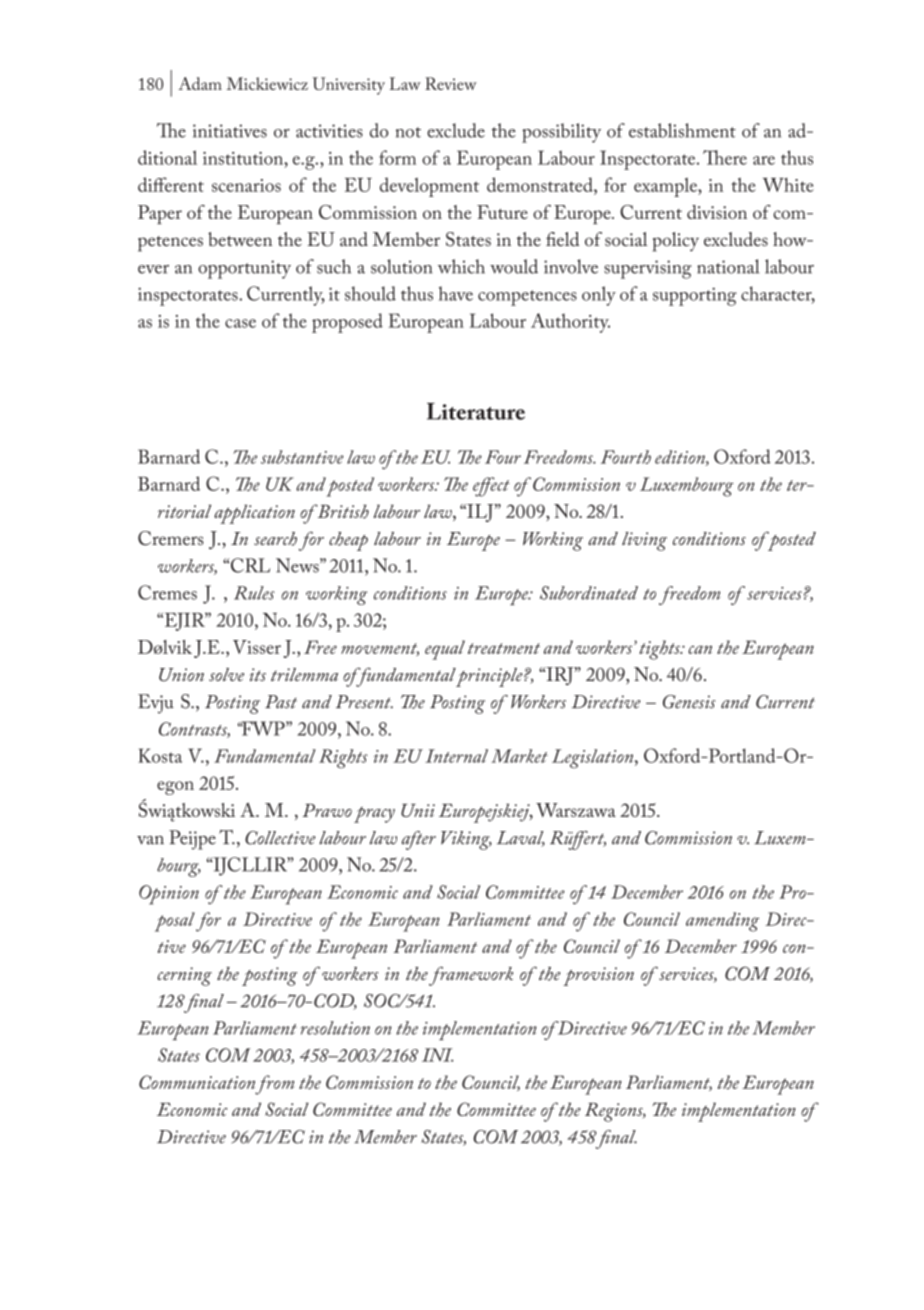 This document has width=924, height=1310. I want to click on establishment, so click(682, 130).
